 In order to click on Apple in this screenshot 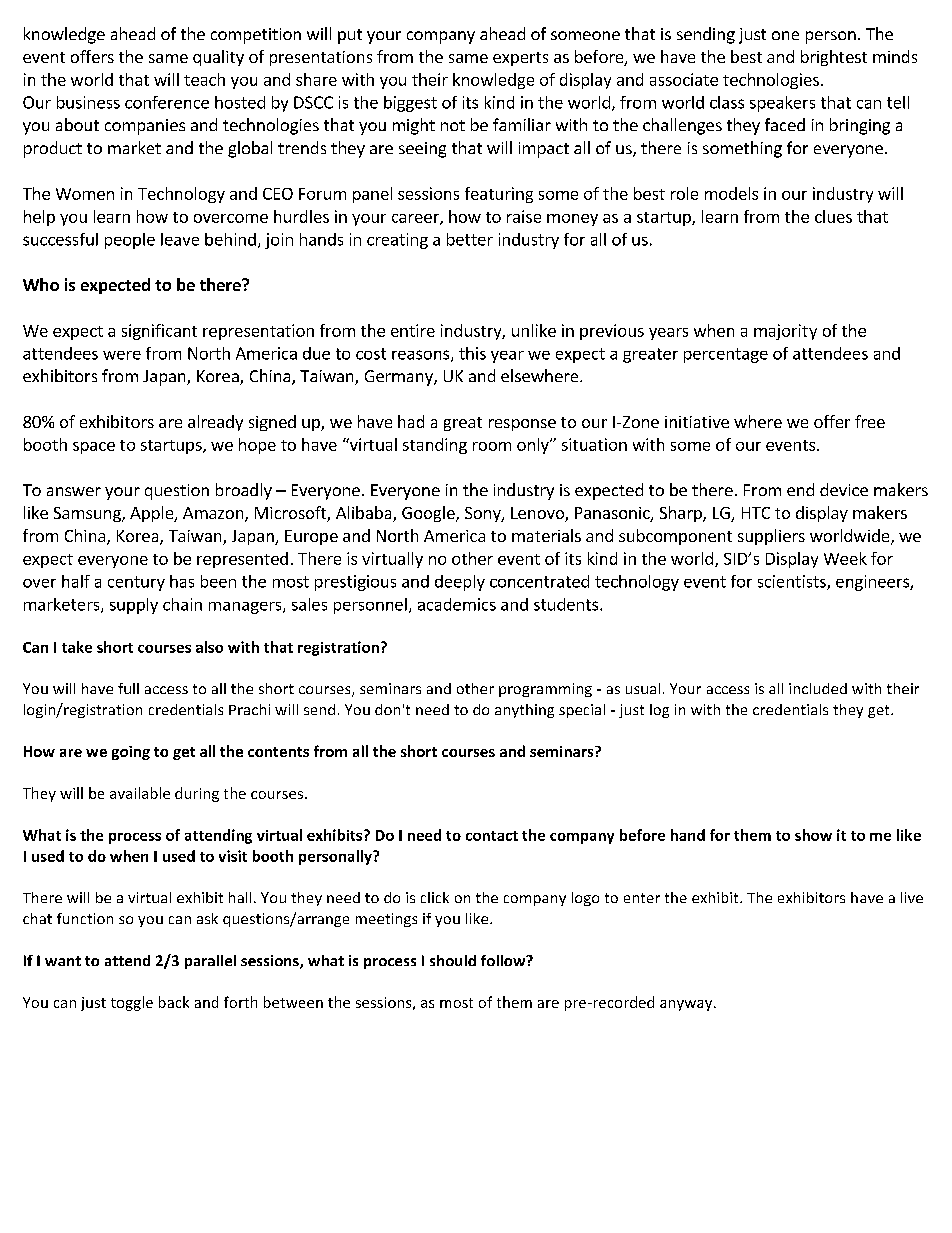, I will do `click(153, 514)`.
